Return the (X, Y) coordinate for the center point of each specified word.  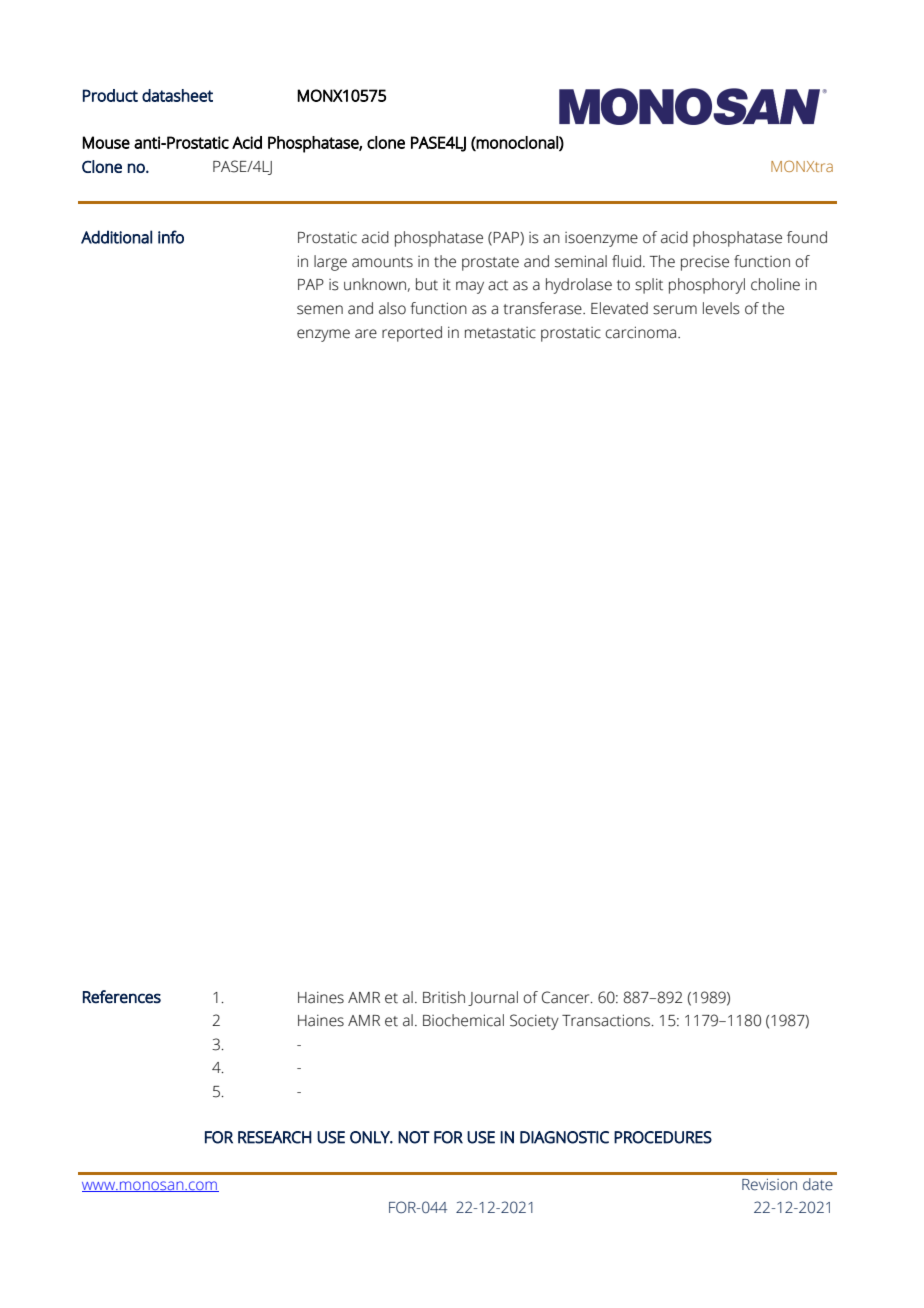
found (807, 237)
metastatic (500, 333)
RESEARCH (275, 1137)
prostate (490, 264)
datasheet (177, 95)
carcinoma (642, 332)
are (366, 334)
